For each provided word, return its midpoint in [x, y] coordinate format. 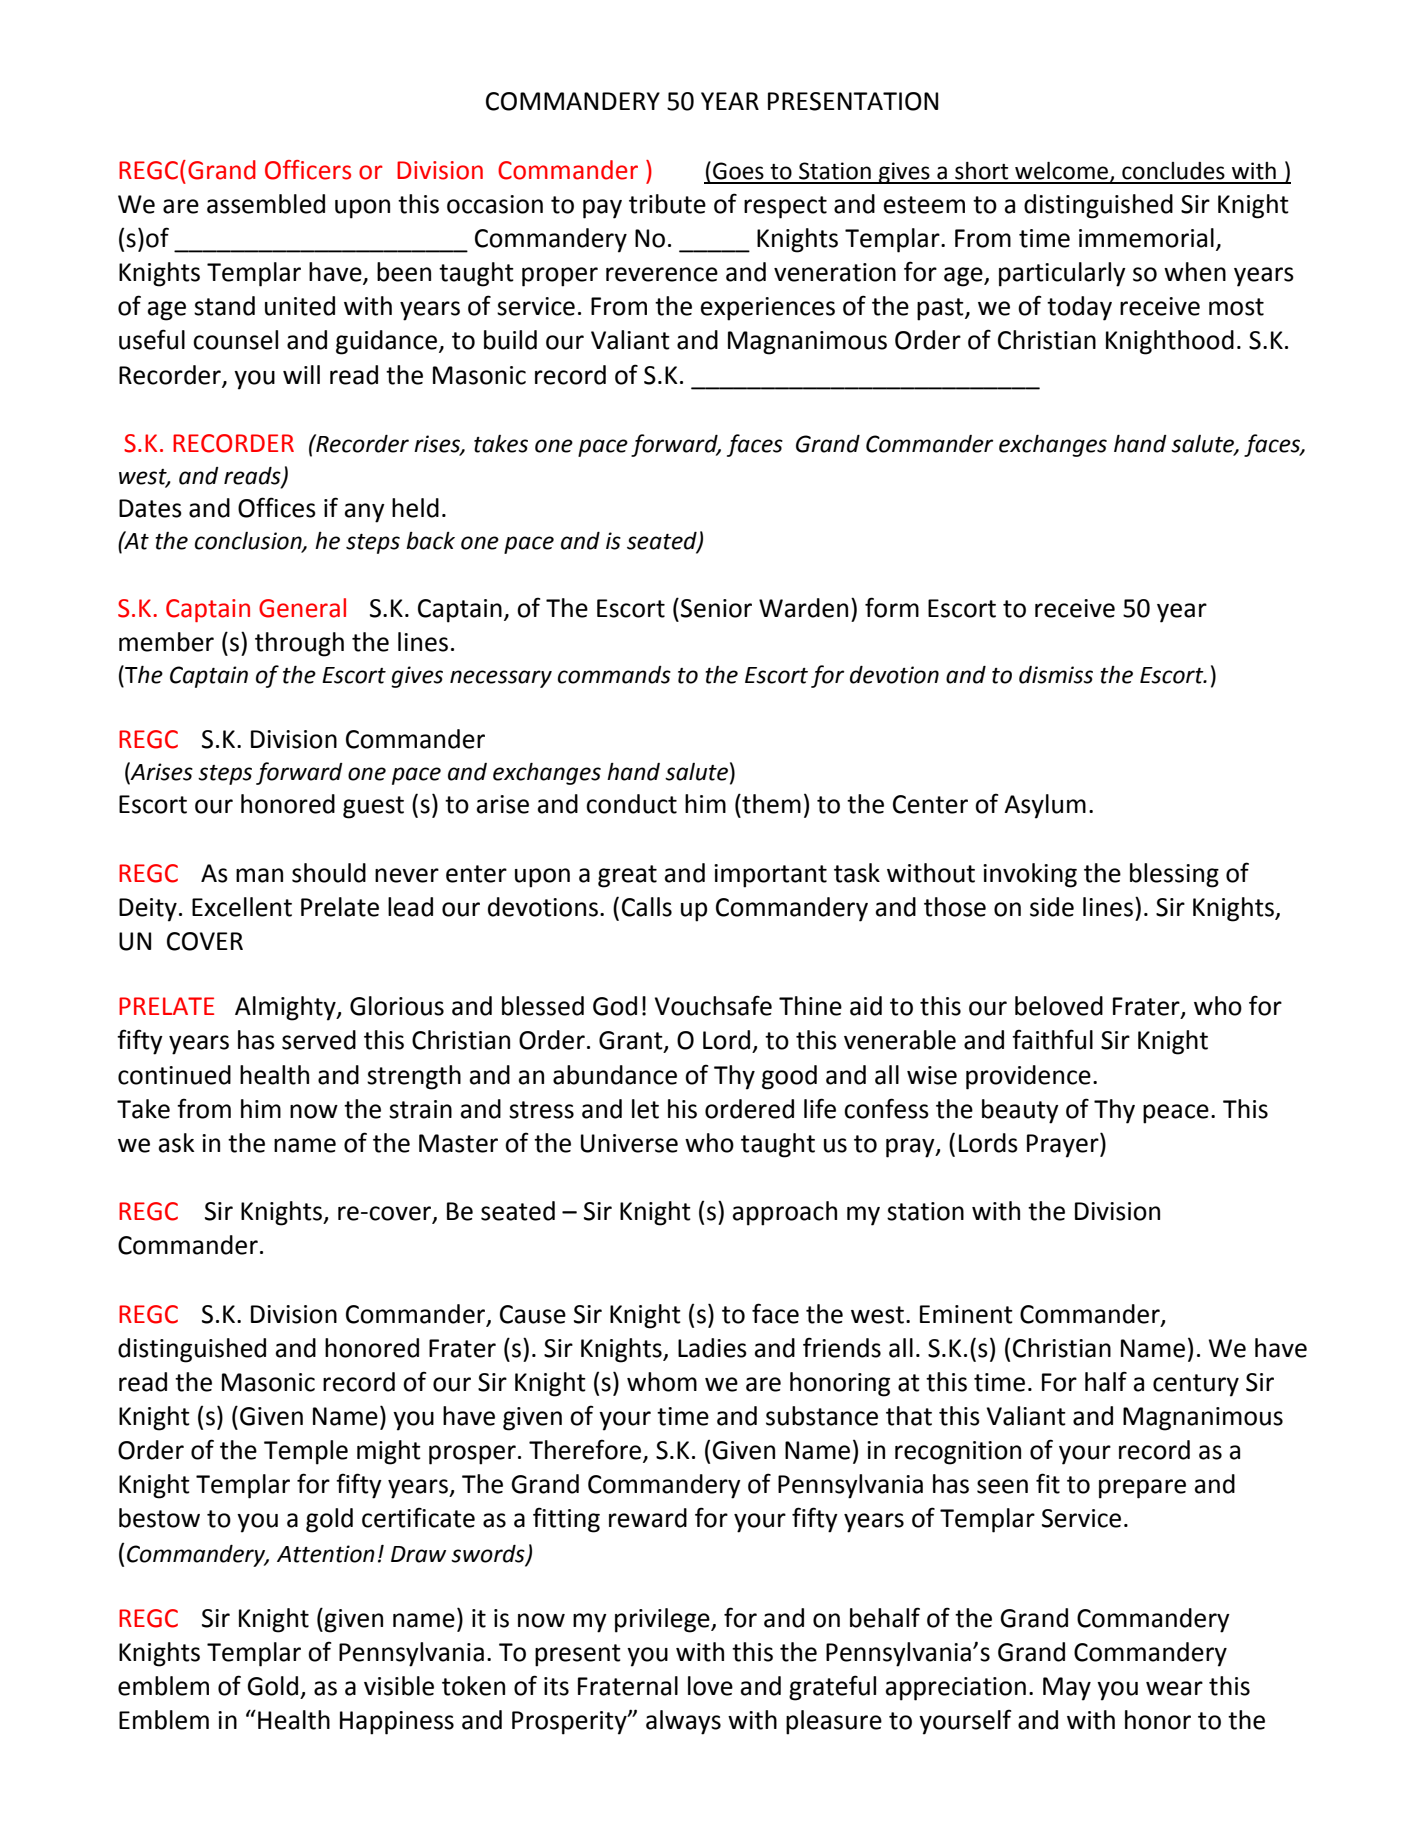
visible [399, 1686]
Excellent [242, 907]
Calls [647, 907]
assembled [266, 204]
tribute [667, 204]
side [1052, 907]
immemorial [1146, 238]
